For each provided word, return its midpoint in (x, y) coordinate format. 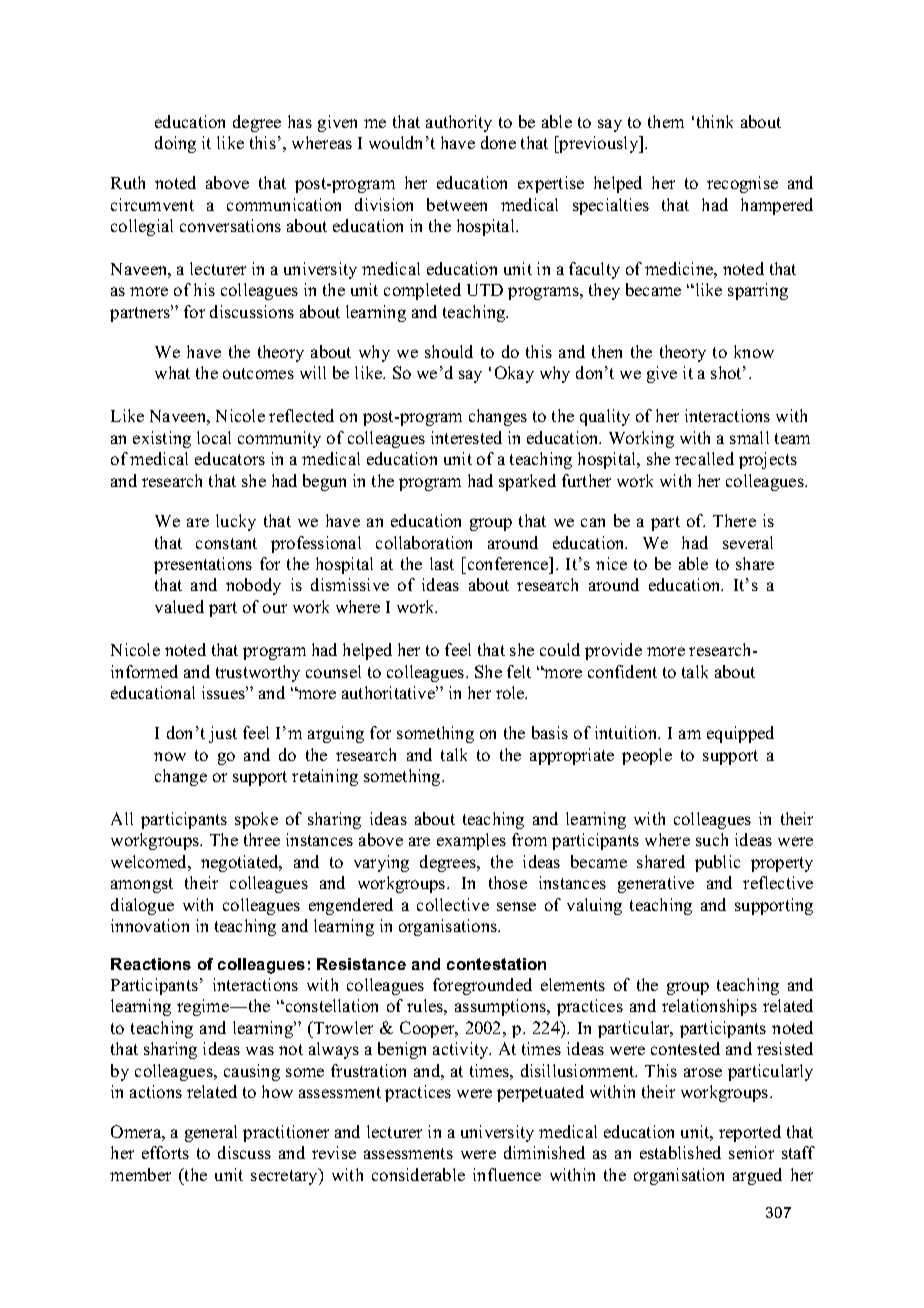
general (211, 1133)
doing (175, 144)
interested (466, 437)
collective (453, 904)
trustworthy (258, 673)
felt (519, 671)
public (717, 863)
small (749, 437)
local (214, 437)
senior (751, 1152)
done (498, 142)
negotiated (241, 863)
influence (507, 1174)
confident (622, 671)
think (715, 121)
